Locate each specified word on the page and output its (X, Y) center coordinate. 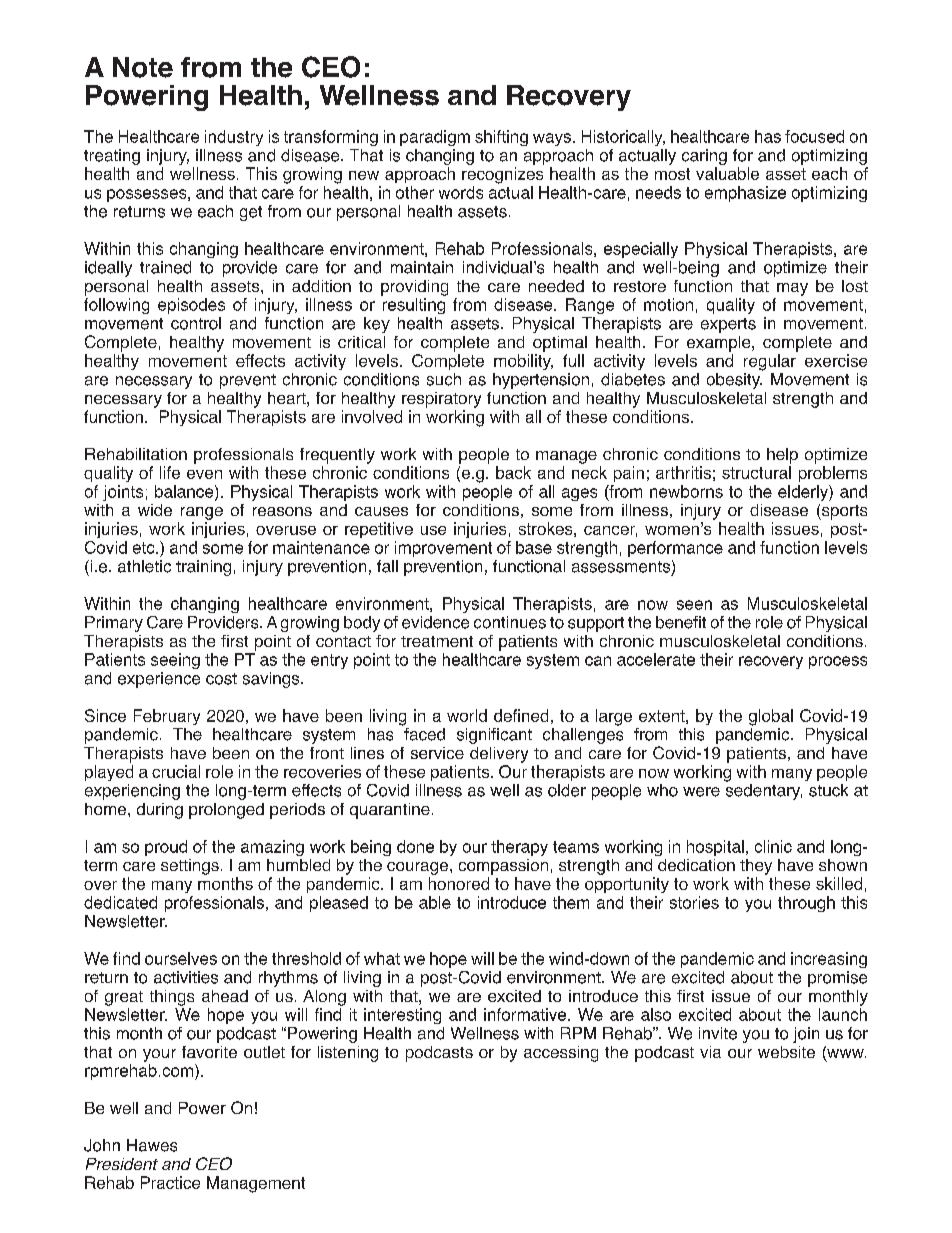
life (170, 472)
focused (814, 136)
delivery (499, 755)
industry (234, 138)
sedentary (764, 792)
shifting (501, 138)
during (160, 811)
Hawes (152, 1145)
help (782, 456)
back (513, 472)
